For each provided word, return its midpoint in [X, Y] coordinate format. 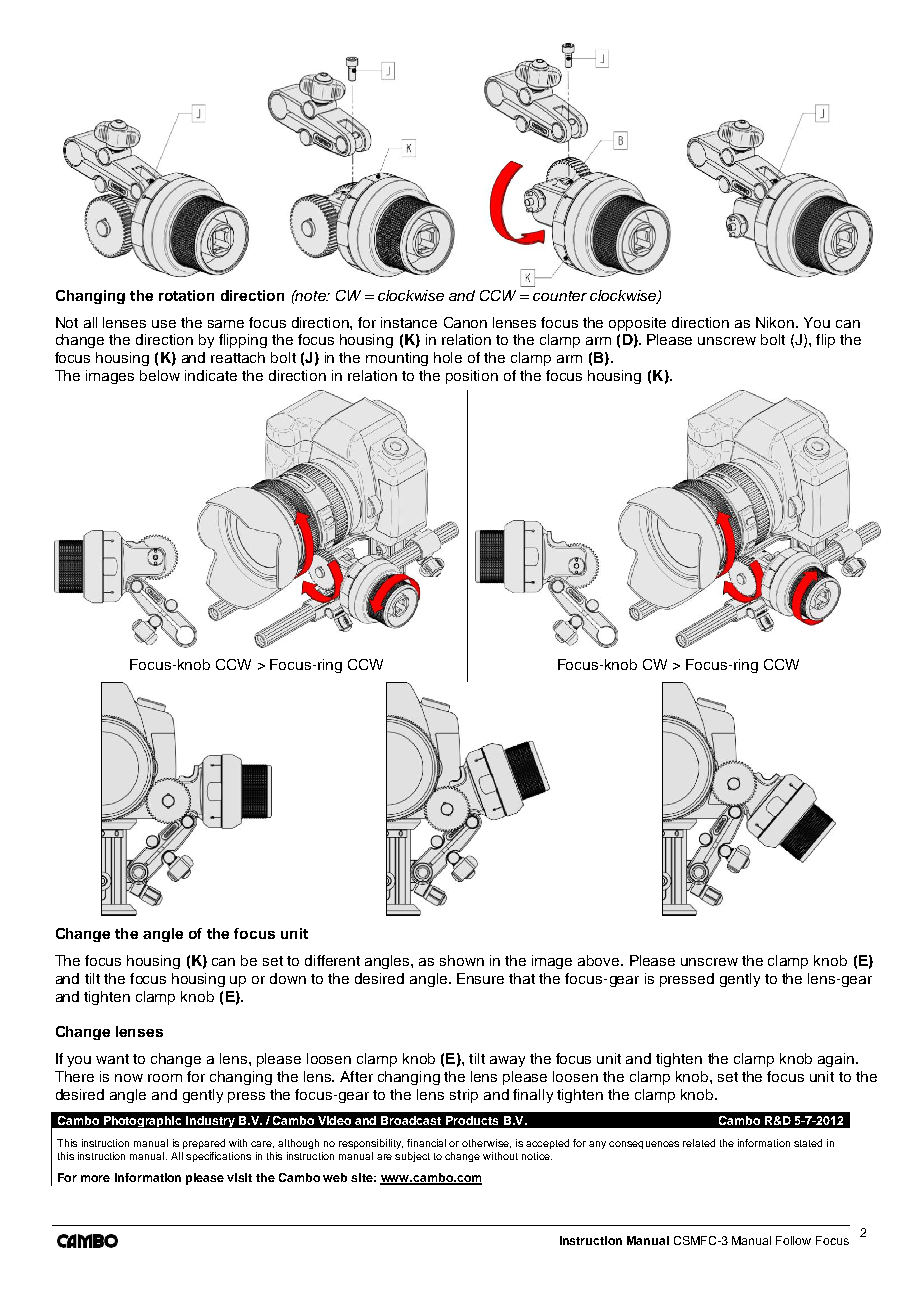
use [164, 324]
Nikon [776, 322]
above [600, 960]
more [95, 1178]
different [332, 960]
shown [462, 960]
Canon [465, 322]
